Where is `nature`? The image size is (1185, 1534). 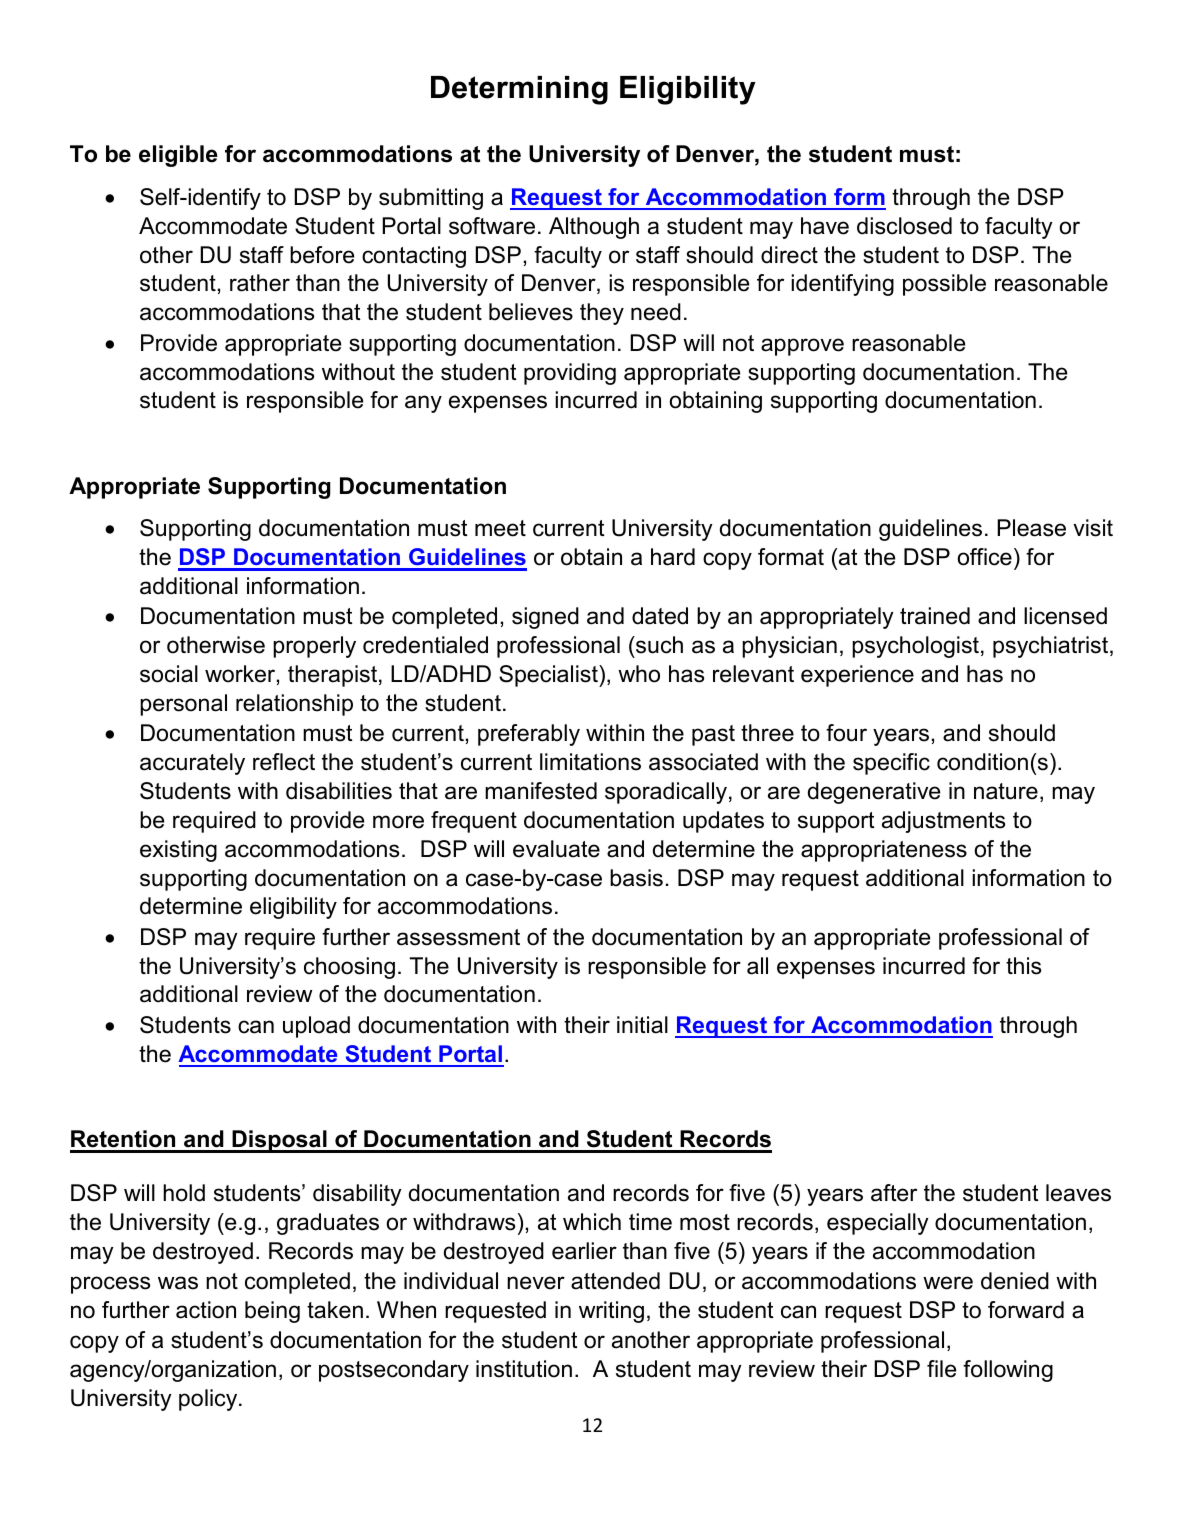
nature is located at coordinates (1006, 791).
